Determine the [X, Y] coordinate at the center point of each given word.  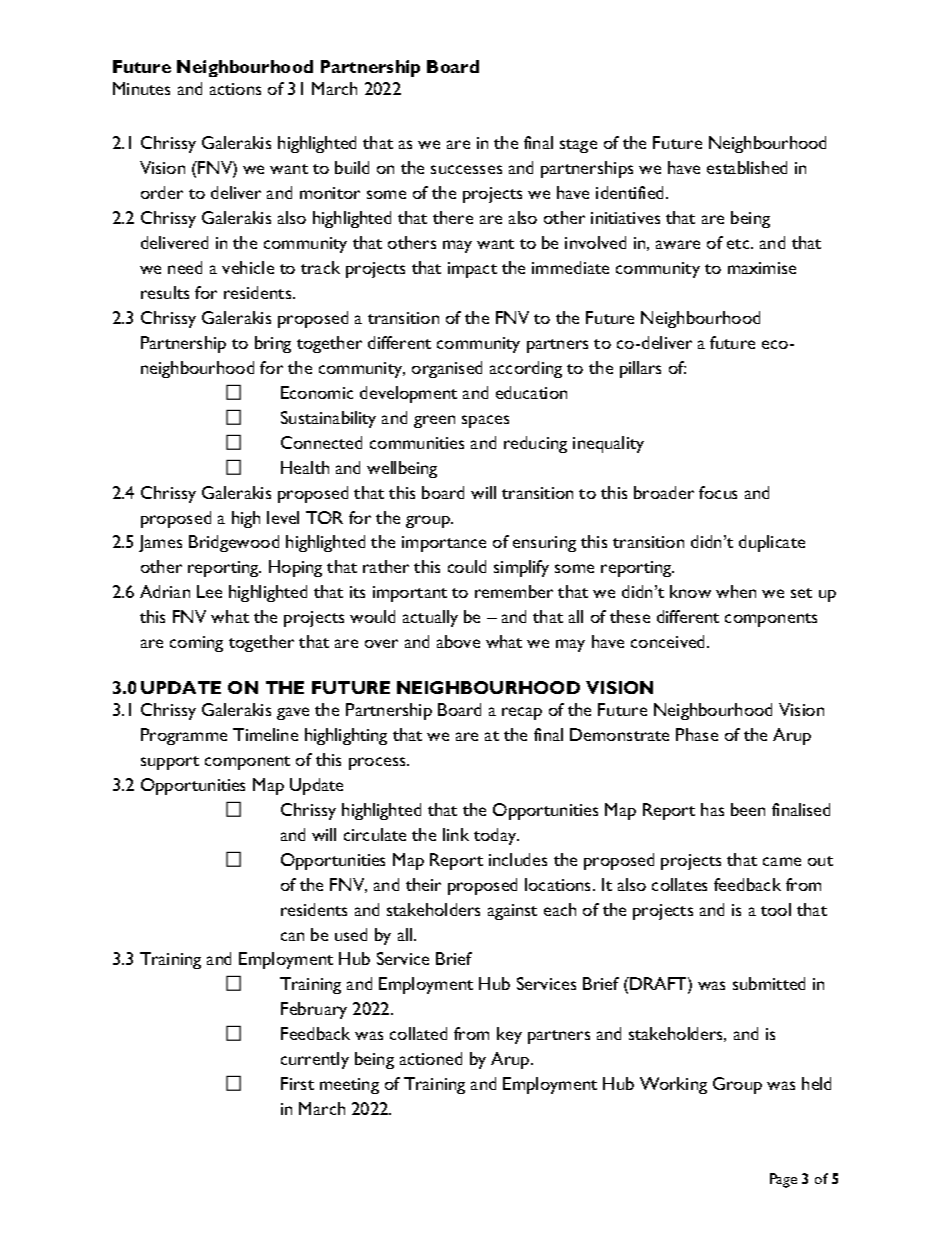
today [496, 836]
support [170, 763]
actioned [431, 1058]
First [297, 1083]
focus [718, 492]
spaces [485, 421]
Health [305, 467]
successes [466, 169]
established [747, 167]
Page [783, 1180]
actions [235, 89]
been [748, 809]
